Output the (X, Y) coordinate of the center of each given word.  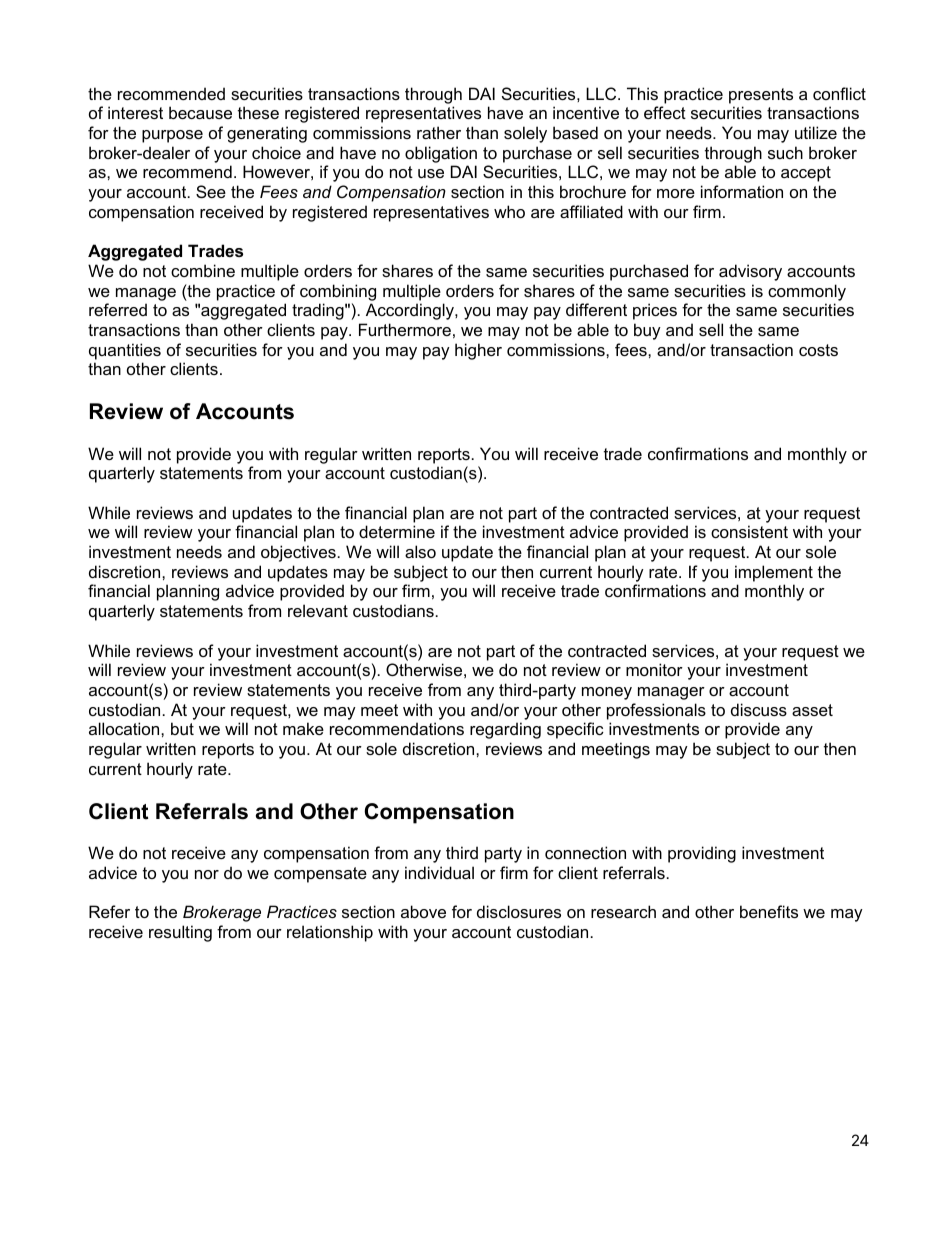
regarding (505, 730)
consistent (749, 531)
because (200, 112)
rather (439, 132)
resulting (180, 933)
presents (761, 96)
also (420, 551)
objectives (298, 553)
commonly (807, 292)
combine (203, 270)
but (182, 728)
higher (478, 351)
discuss (759, 709)
